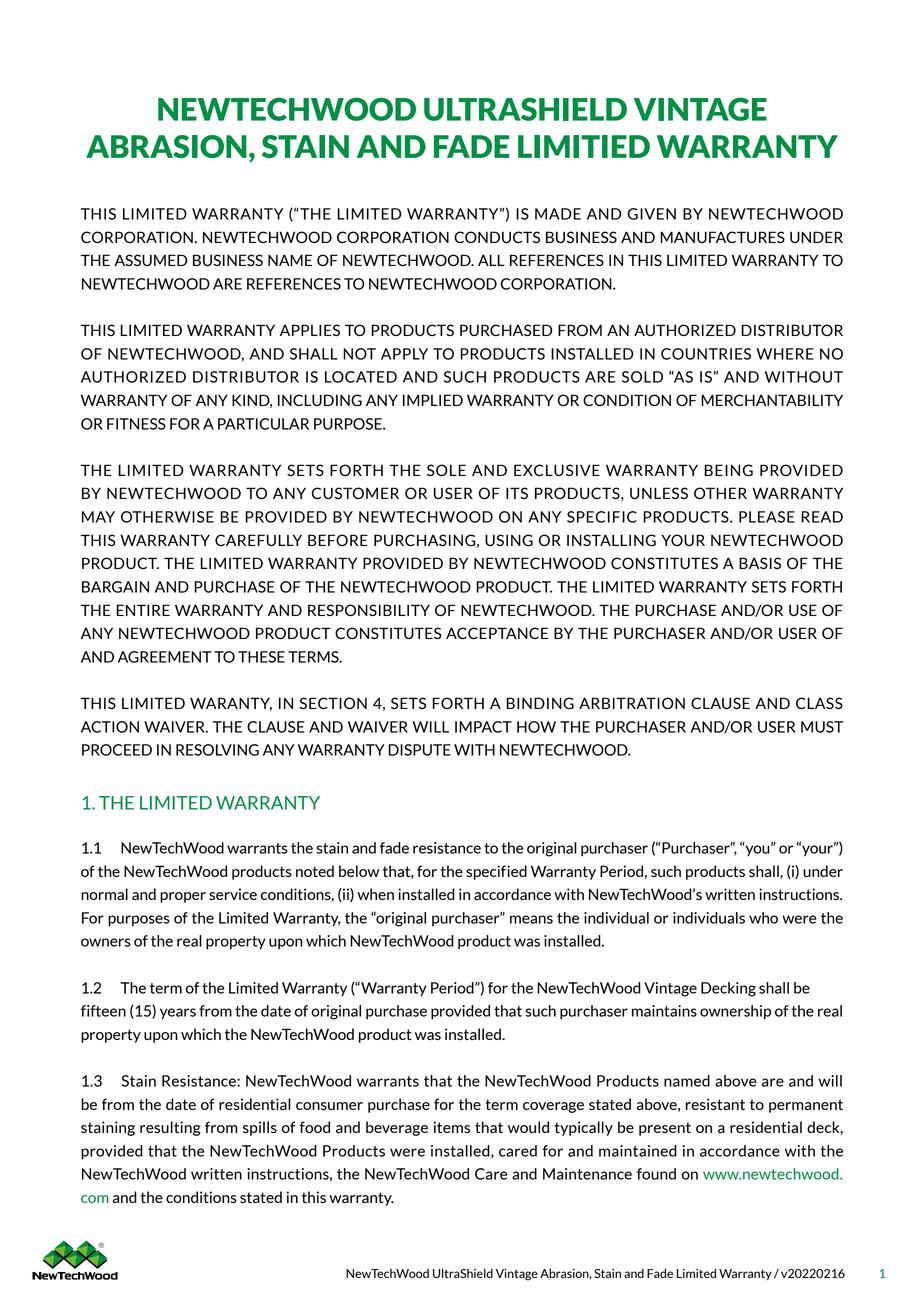 The image size is (924, 1308). Describe the element at coordinates (151, 260) in the screenshot. I see `ASSUMED` at that location.
